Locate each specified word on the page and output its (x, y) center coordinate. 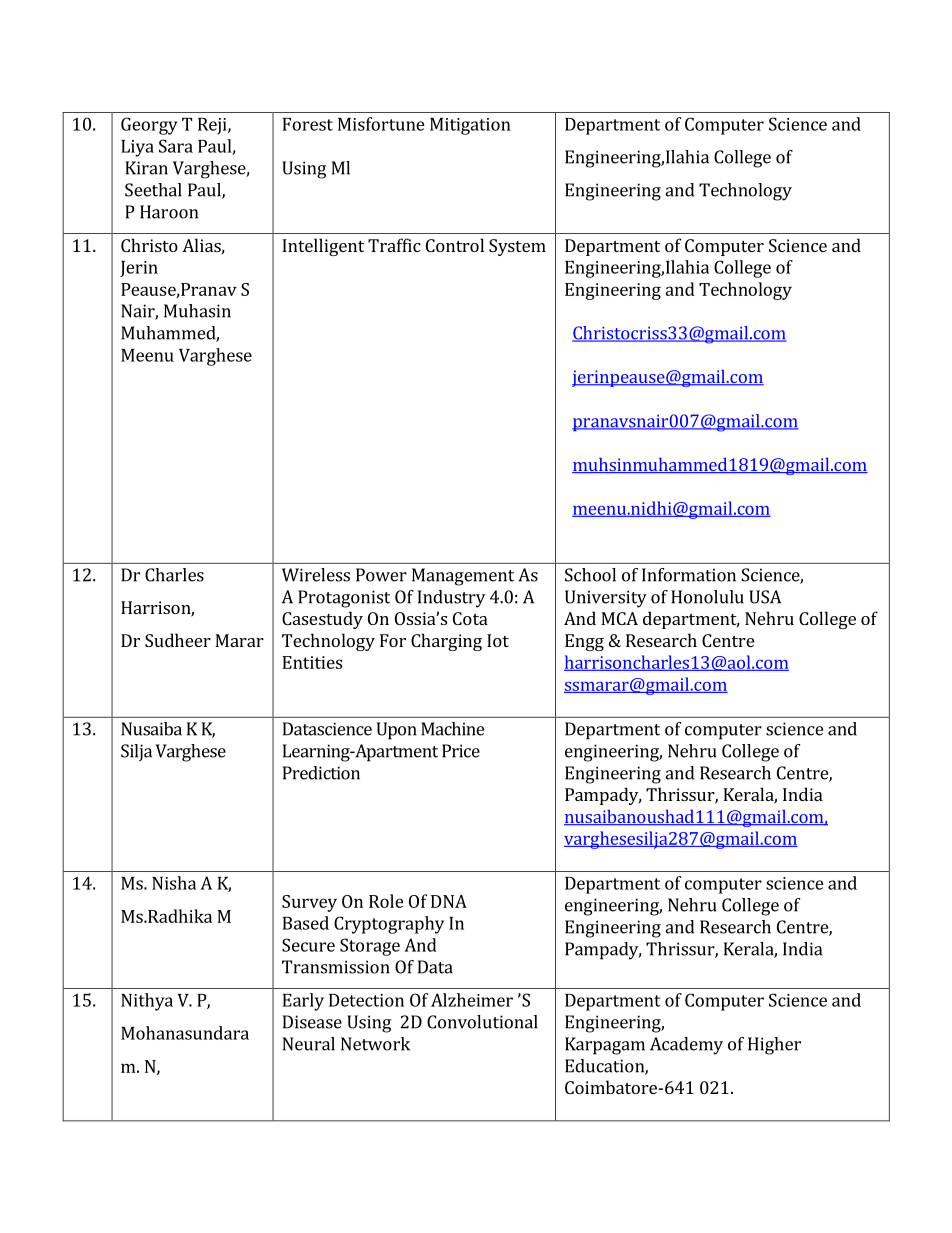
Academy (686, 1046)
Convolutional (482, 1022)
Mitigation (470, 126)
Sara (176, 146)
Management (463, 577)
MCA (619, 618)
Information (689, 575)
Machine (452, 729)
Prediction (321, 773)
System (517, 247)
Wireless (316, 575)
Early (303, 1002)
